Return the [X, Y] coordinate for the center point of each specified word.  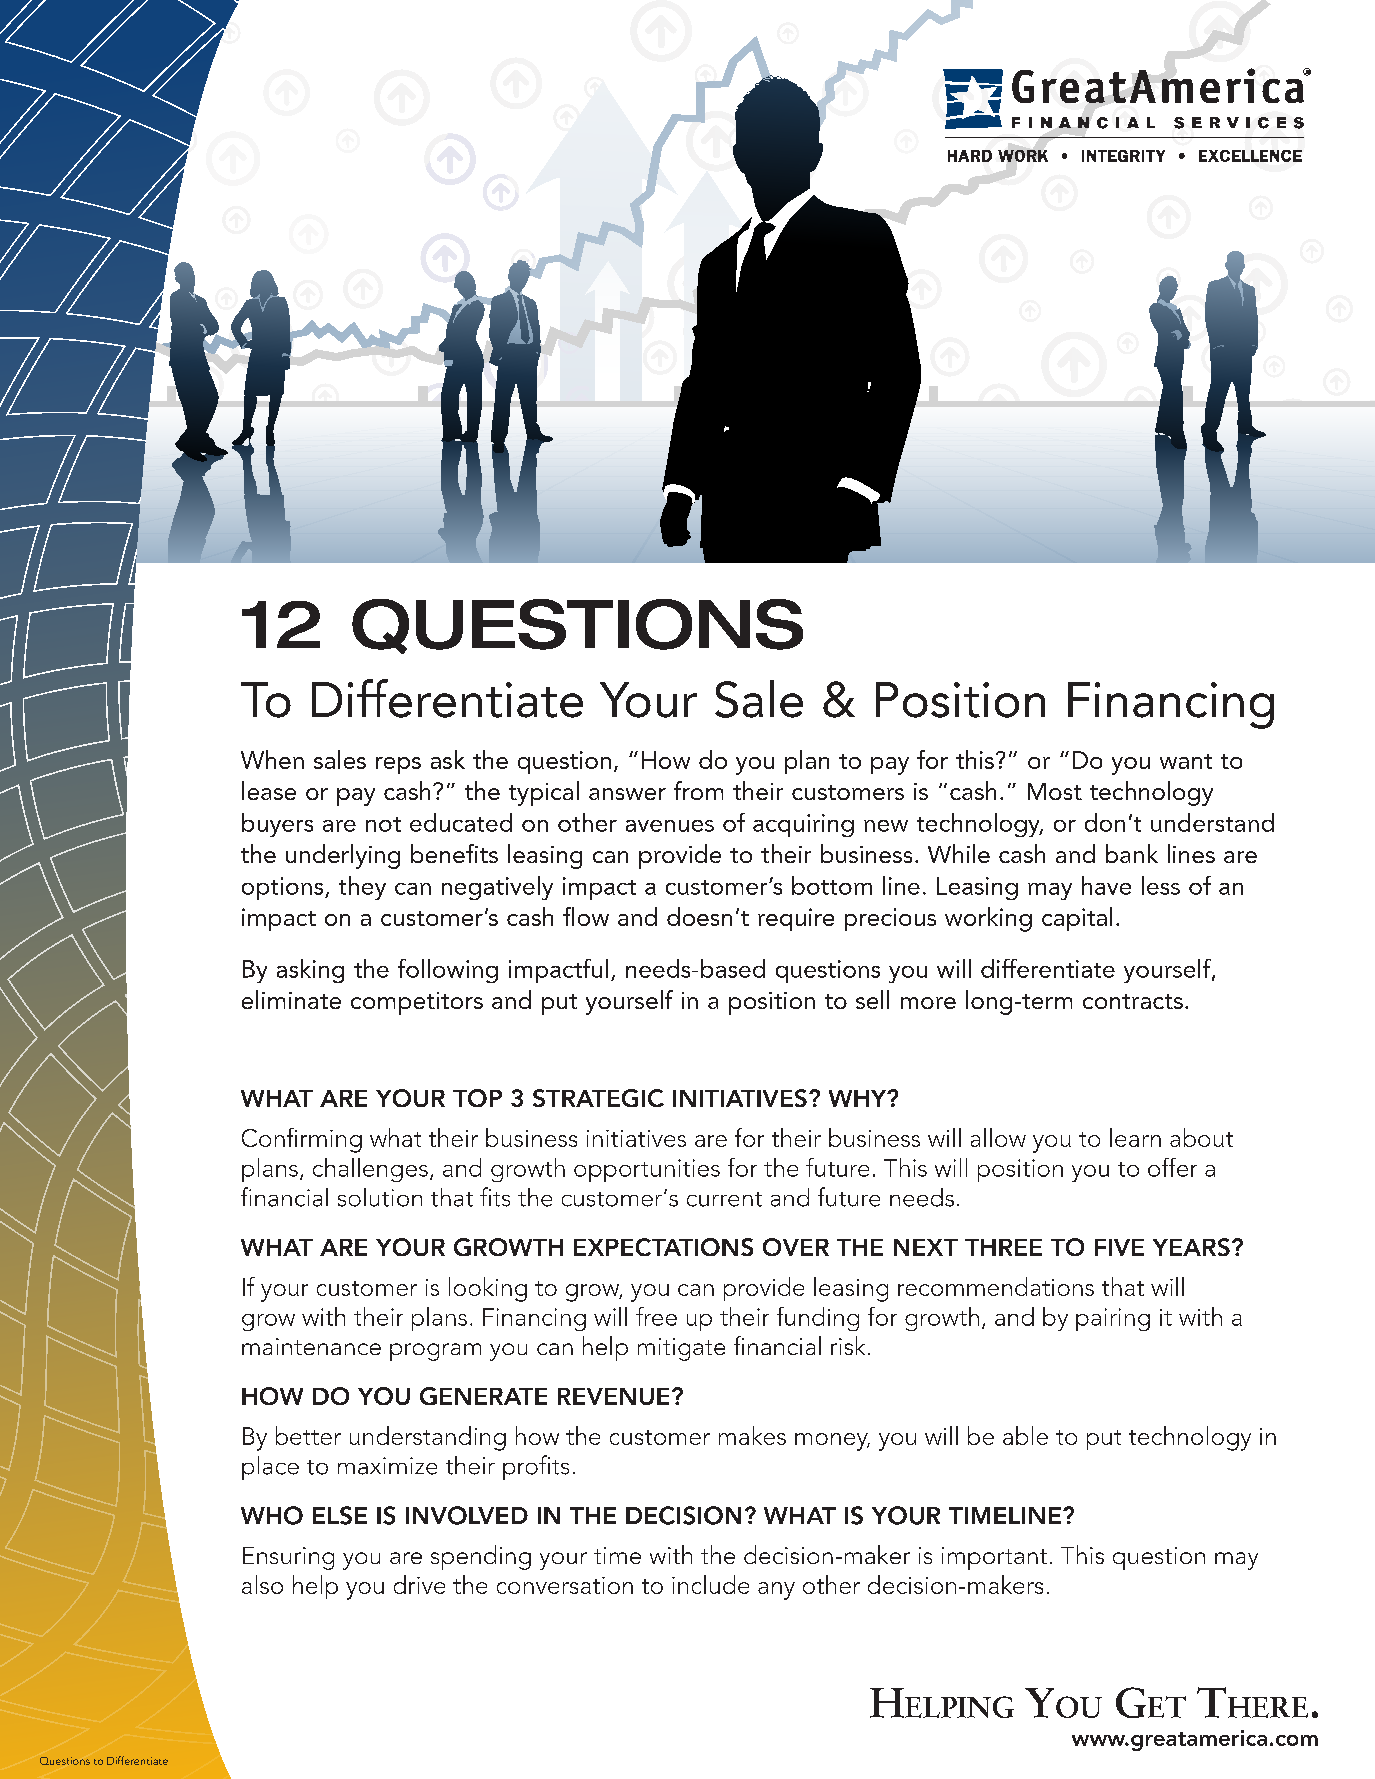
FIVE [1119, 1247]
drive [419, 1584]
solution [380, 1197]
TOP [477, 1098]
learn [1135, 1137]
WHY [859, 1098]
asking [310, 971]
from [698, 790]
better [308, 1435]
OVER [796, 1247]
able [1025, 1435]
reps [398, 765]
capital [1077, 919]
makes [752, 1435]
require [796, 919]
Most [1055, 791]
